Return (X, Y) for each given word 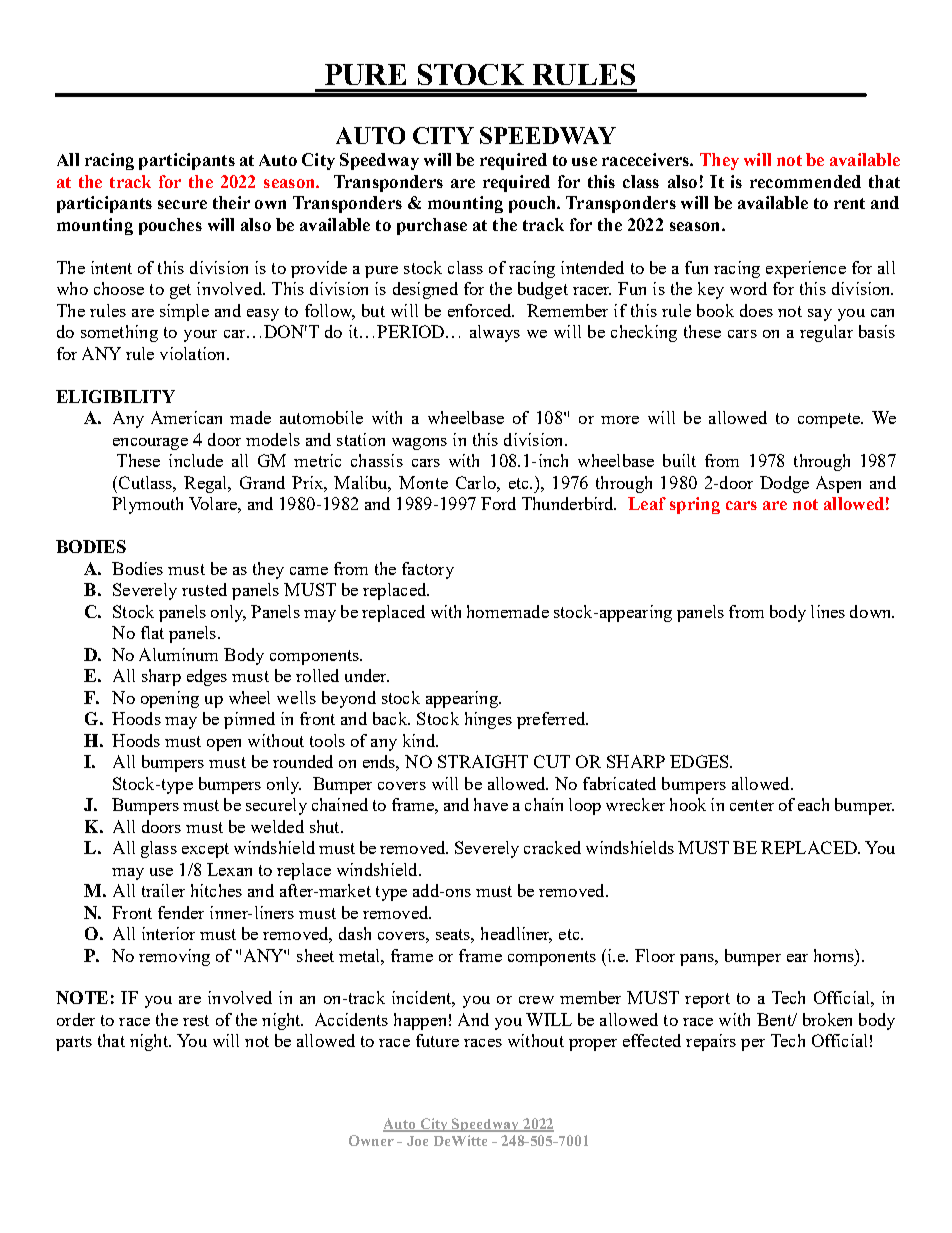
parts (74, 1043)
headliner (516, 935)
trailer (163, 890)
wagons (419, 444)
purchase (432, 226)
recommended (805, 181)
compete (830, 420)
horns (835, 955)
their (231, 202)
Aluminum (178, 654)
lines (828, 611)
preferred (552, 720)
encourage (150, 444)
